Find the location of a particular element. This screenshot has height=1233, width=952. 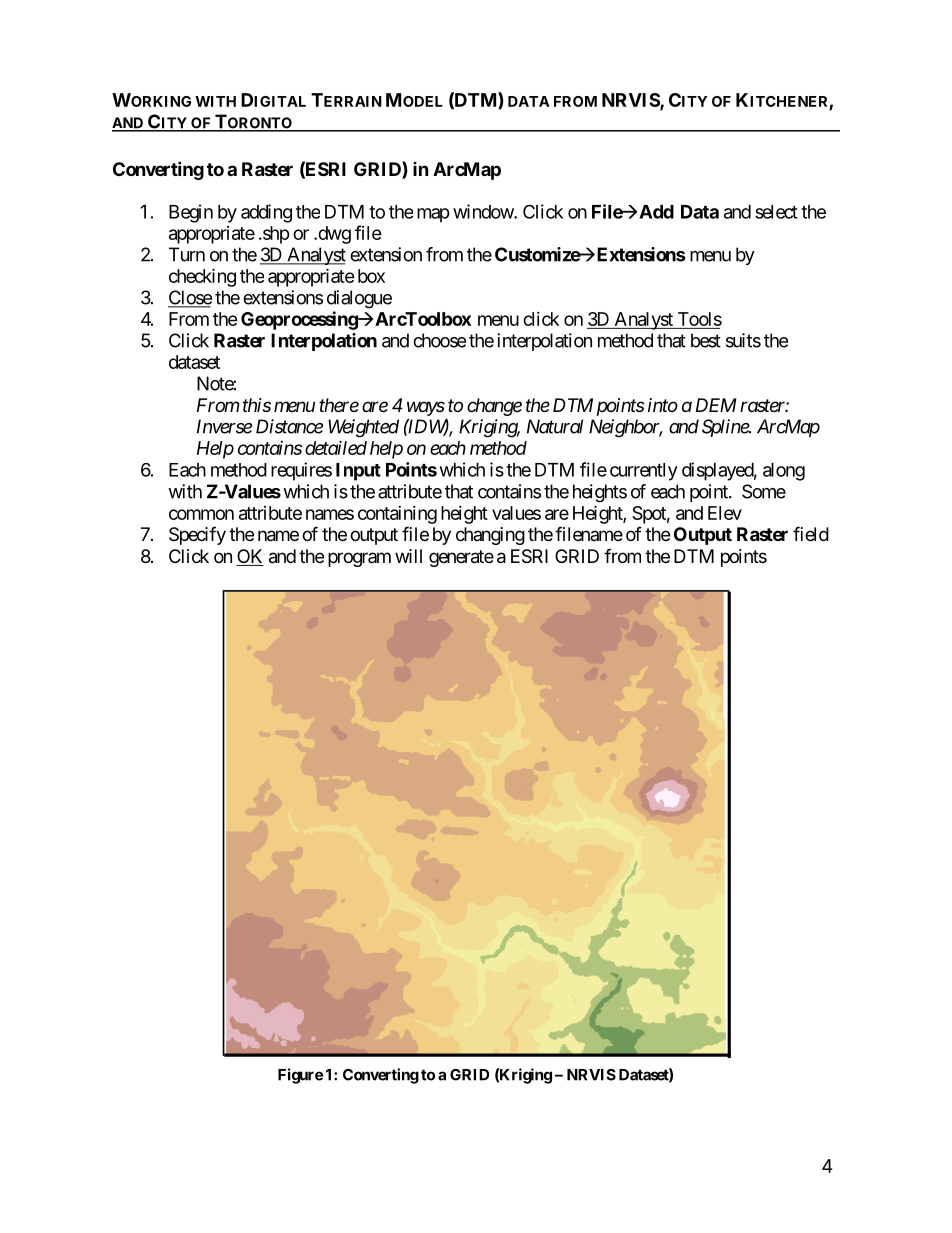

window is located at coordinates (484, 211).
